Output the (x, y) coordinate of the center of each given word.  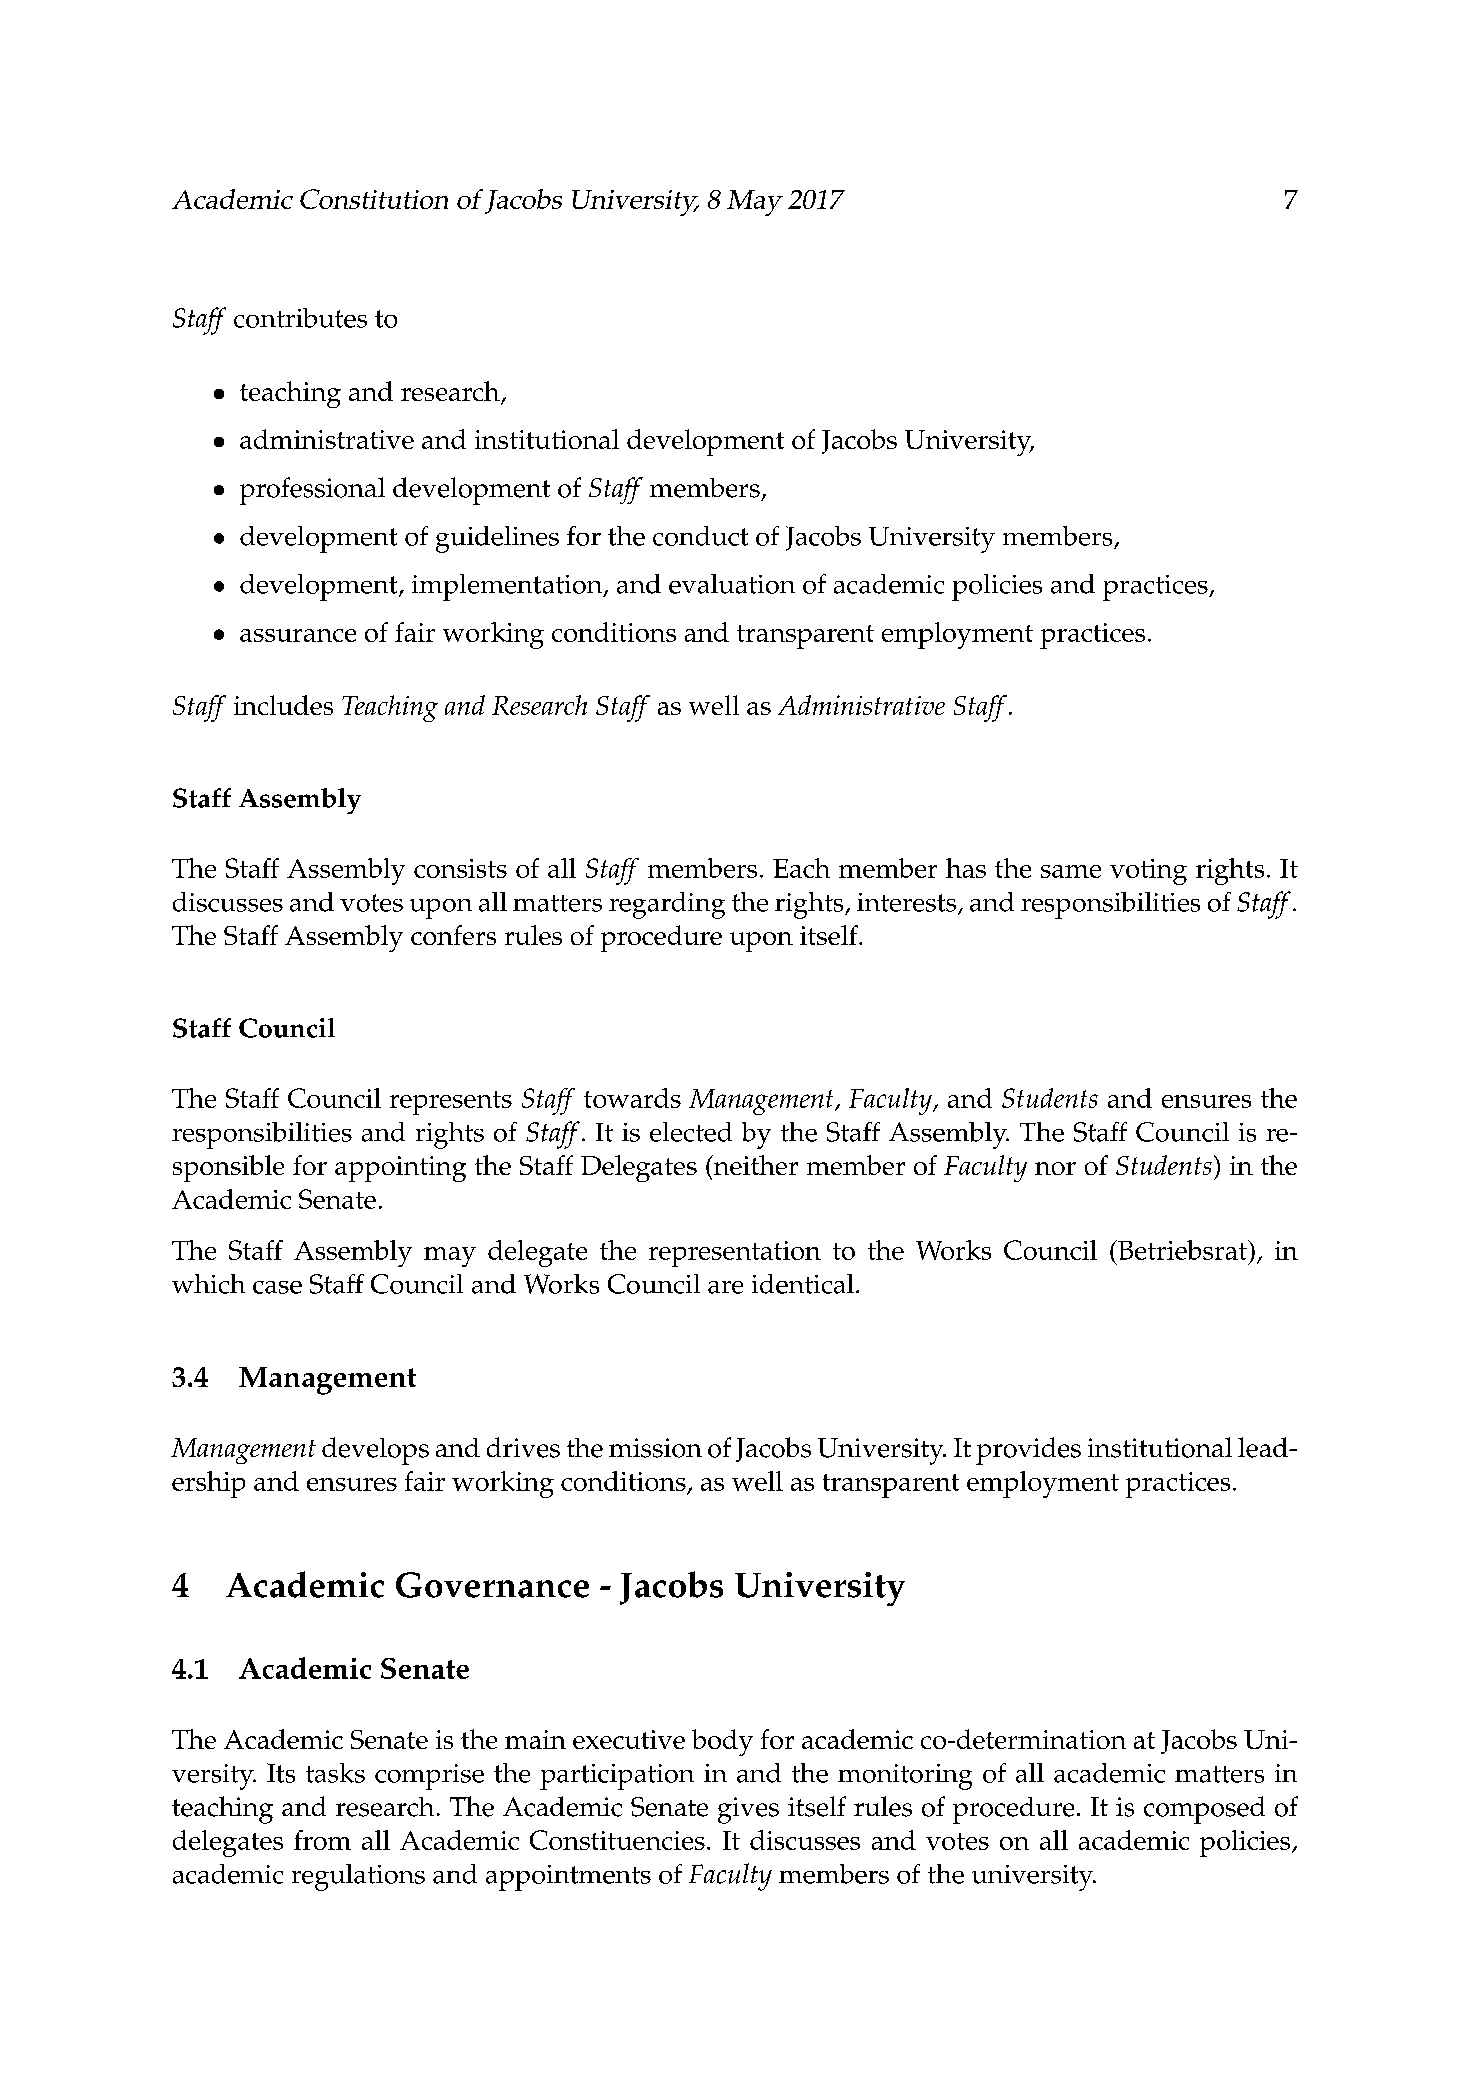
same (1071, 871)
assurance (298, 635)
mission (655, 1448)
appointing (400, 1169)
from (322, 1840)
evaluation (732, 584)
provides (1028, 1451)
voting (1148, 872)
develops (375, 1451)
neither (755, 1165)
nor (1055, 1168)
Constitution (374, 199)
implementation (508, 587)
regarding (667, 905)
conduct (700, 536)
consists (460, 868)
